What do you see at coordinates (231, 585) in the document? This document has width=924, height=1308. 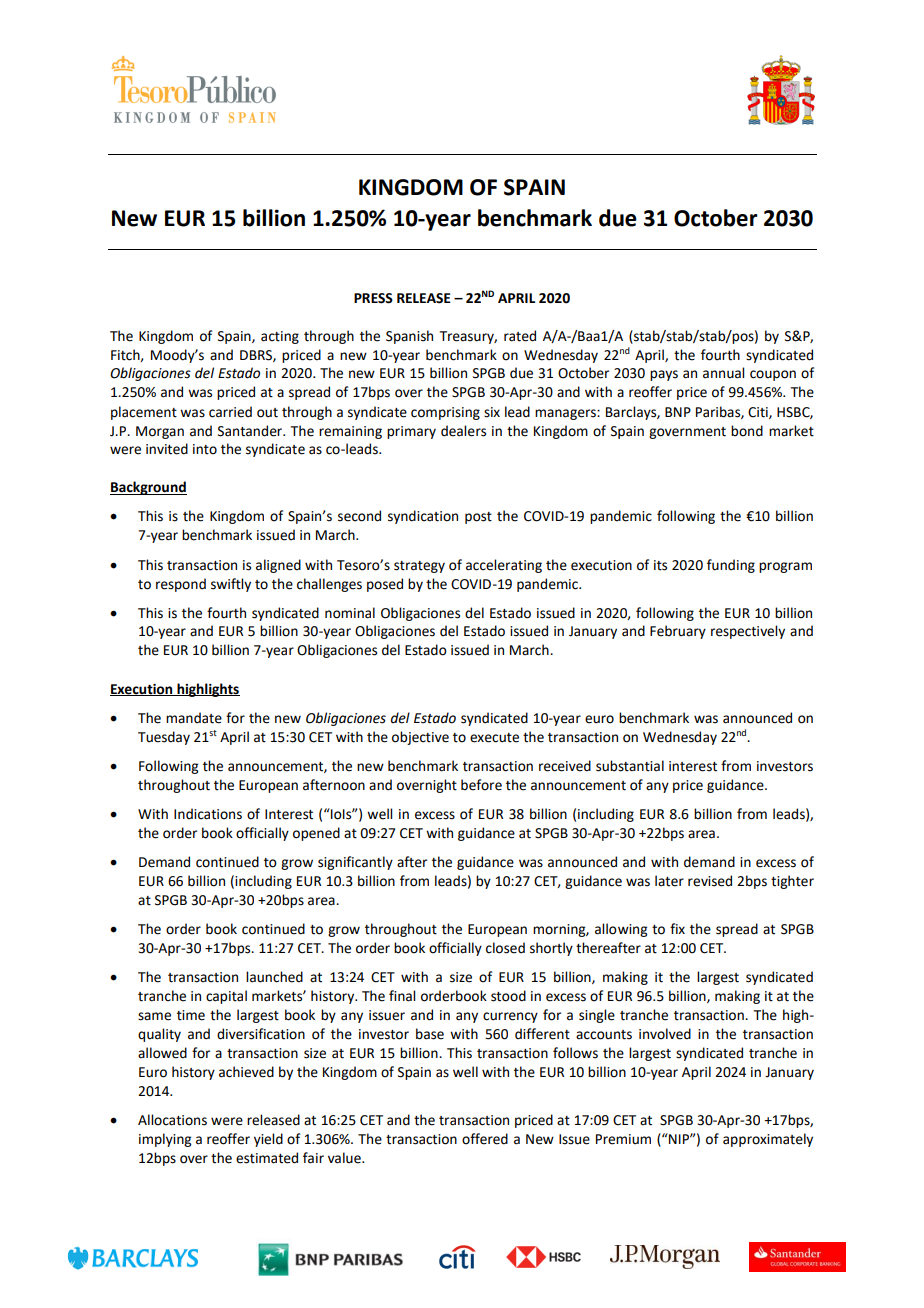 I see `swiftly` at bounding box center [231, 585].
